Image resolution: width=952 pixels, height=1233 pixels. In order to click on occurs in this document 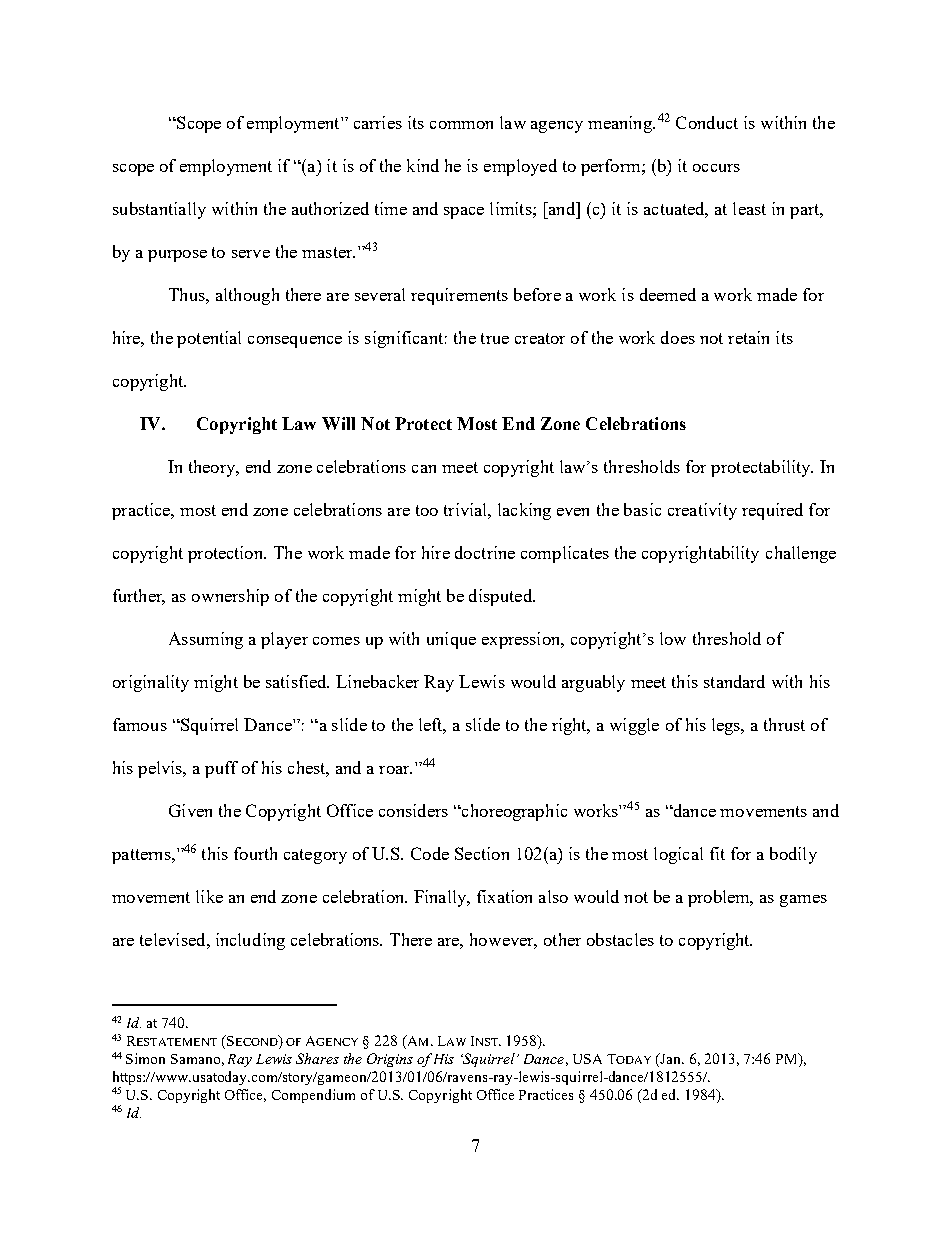, I will do `click(716, 168)`.
